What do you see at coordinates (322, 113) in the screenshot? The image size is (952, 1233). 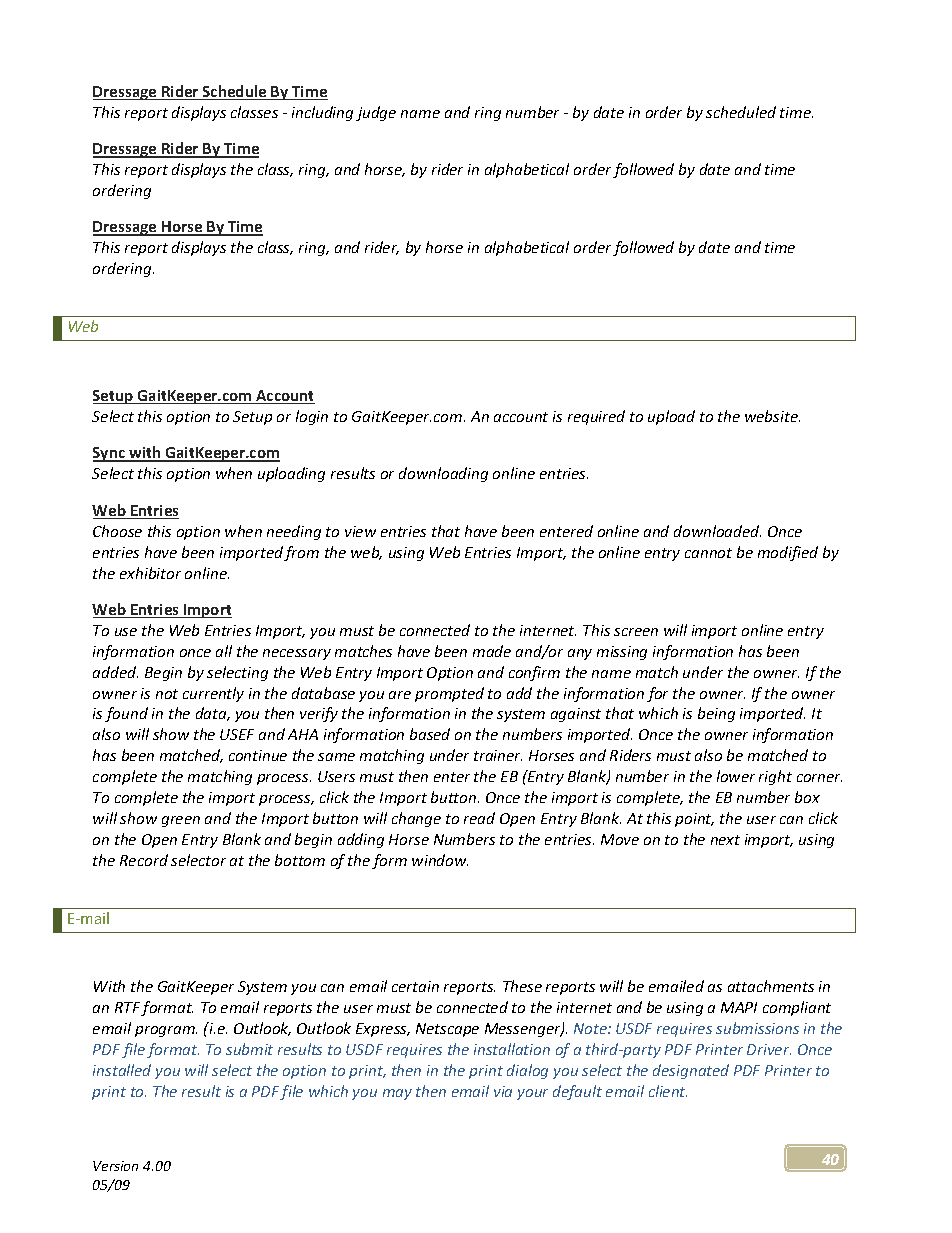 I see `including` at bounding box center [322, 113].
